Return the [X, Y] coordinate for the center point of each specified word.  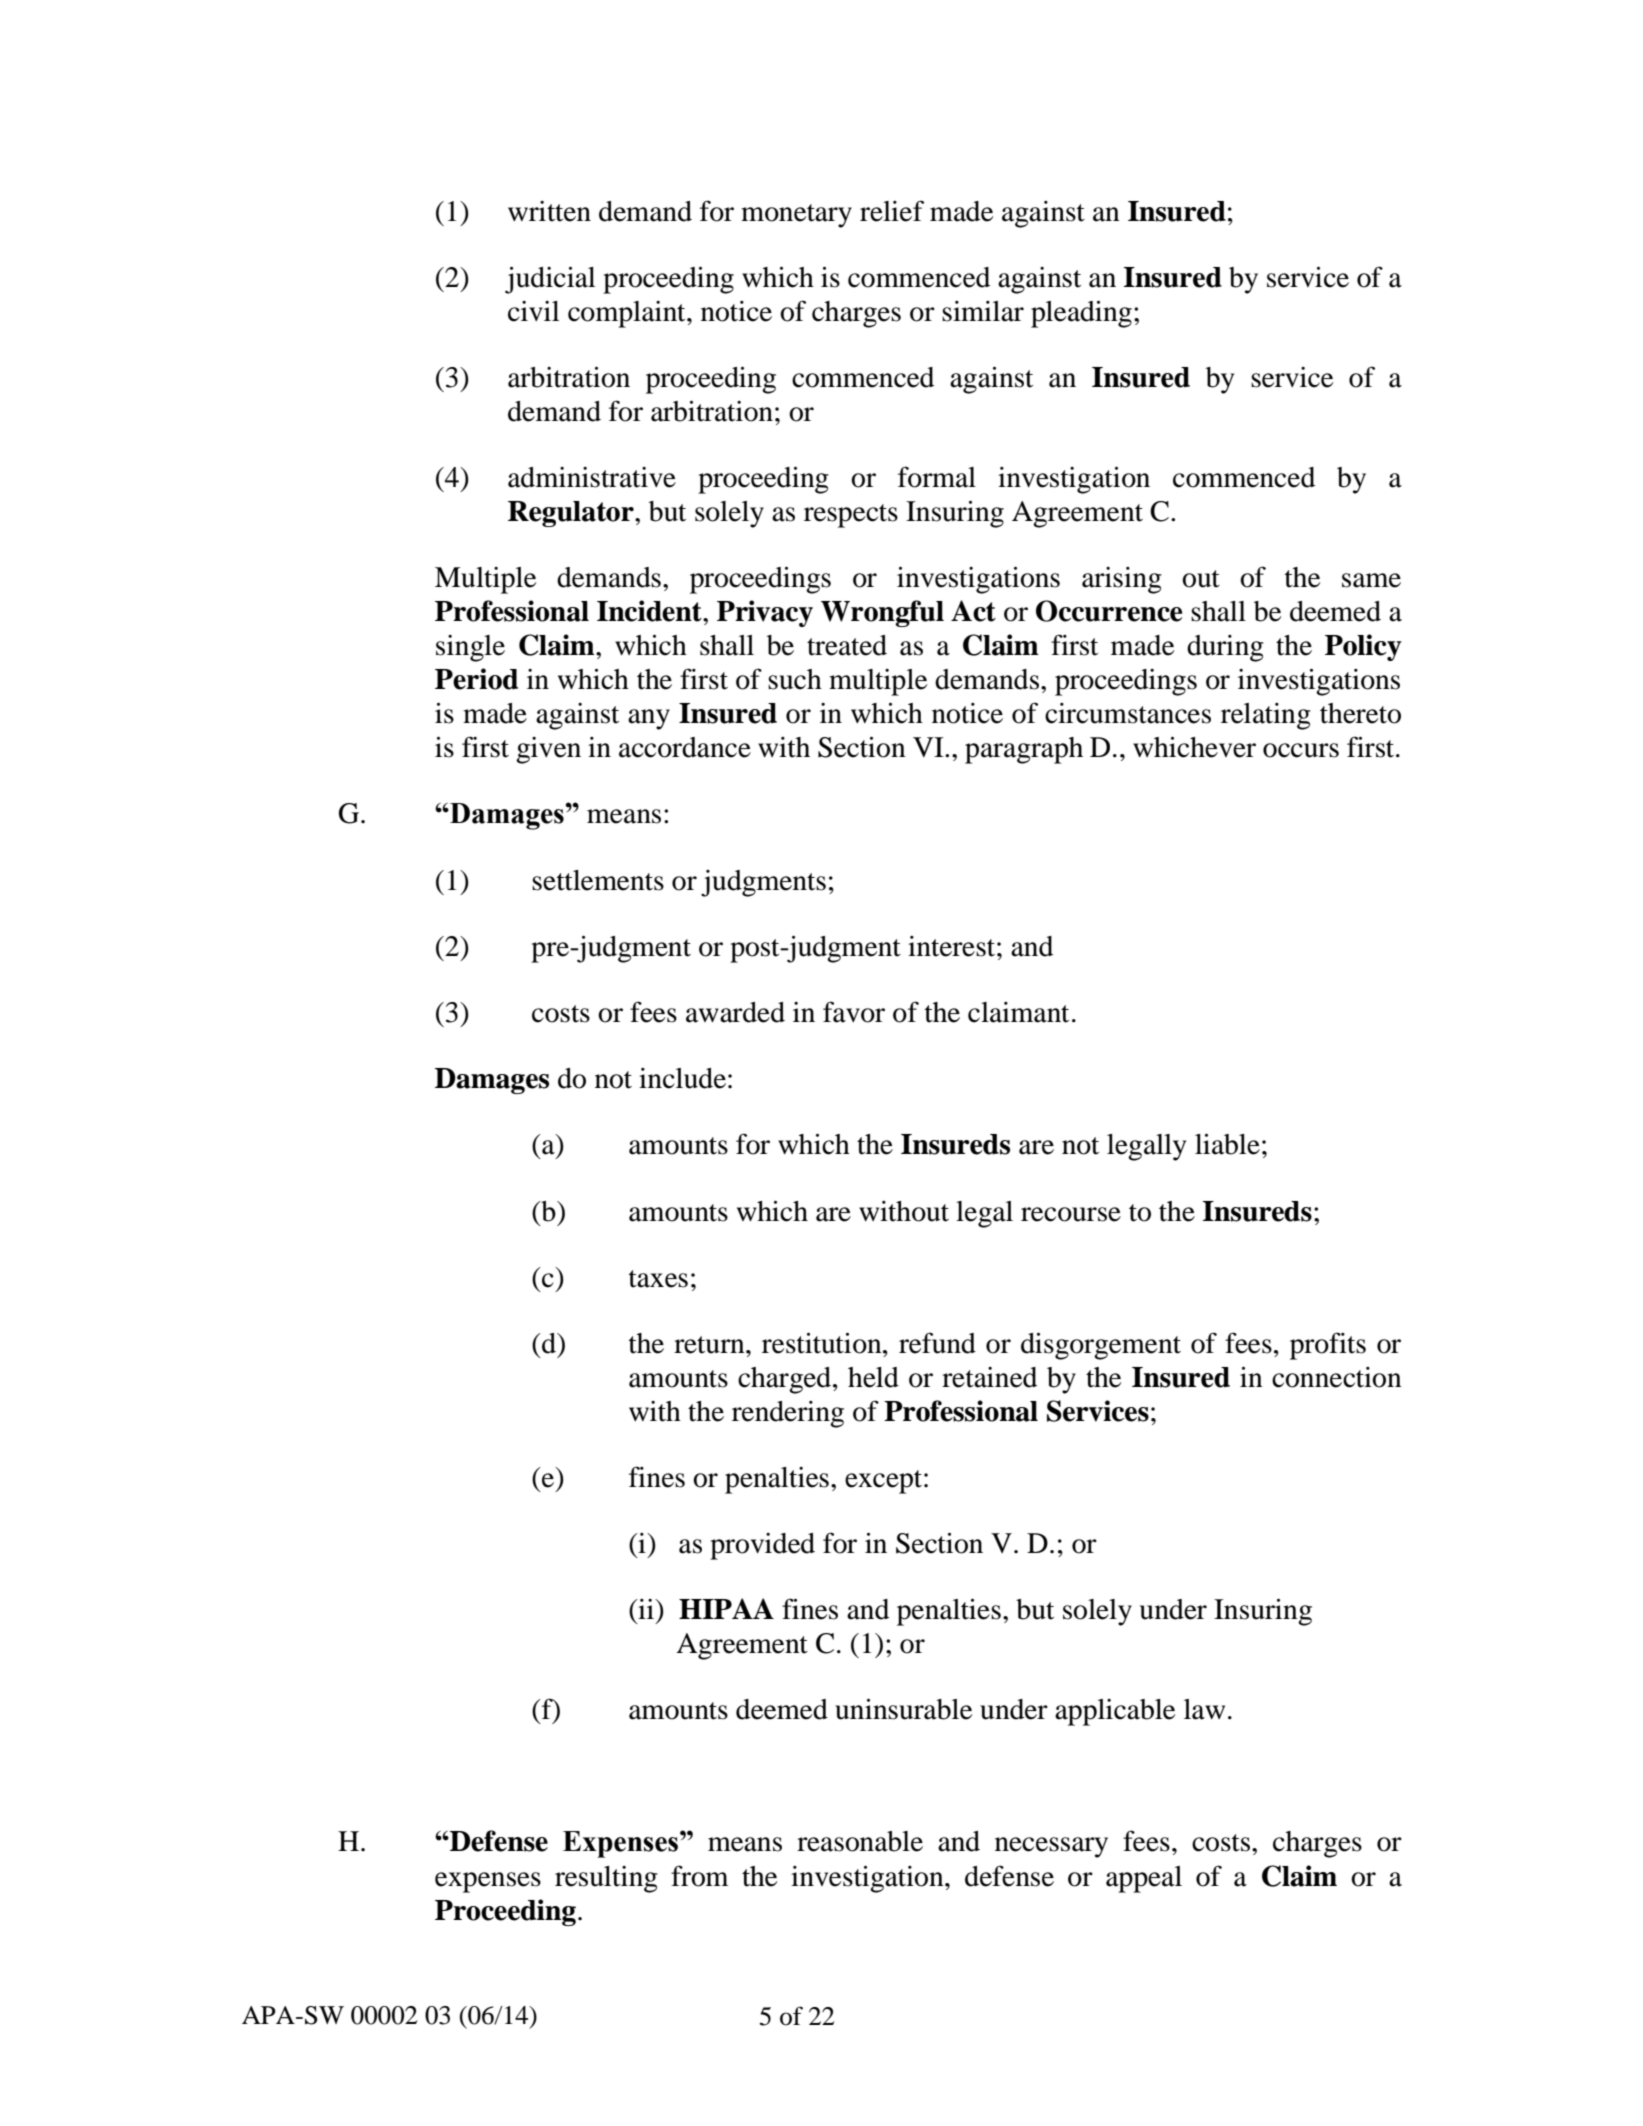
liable [1227, 1144]
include [682, 1078]
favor [854, 1012]
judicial [550, 280]
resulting [606, 1879]
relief [892, 211]
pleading [1081, 314]
